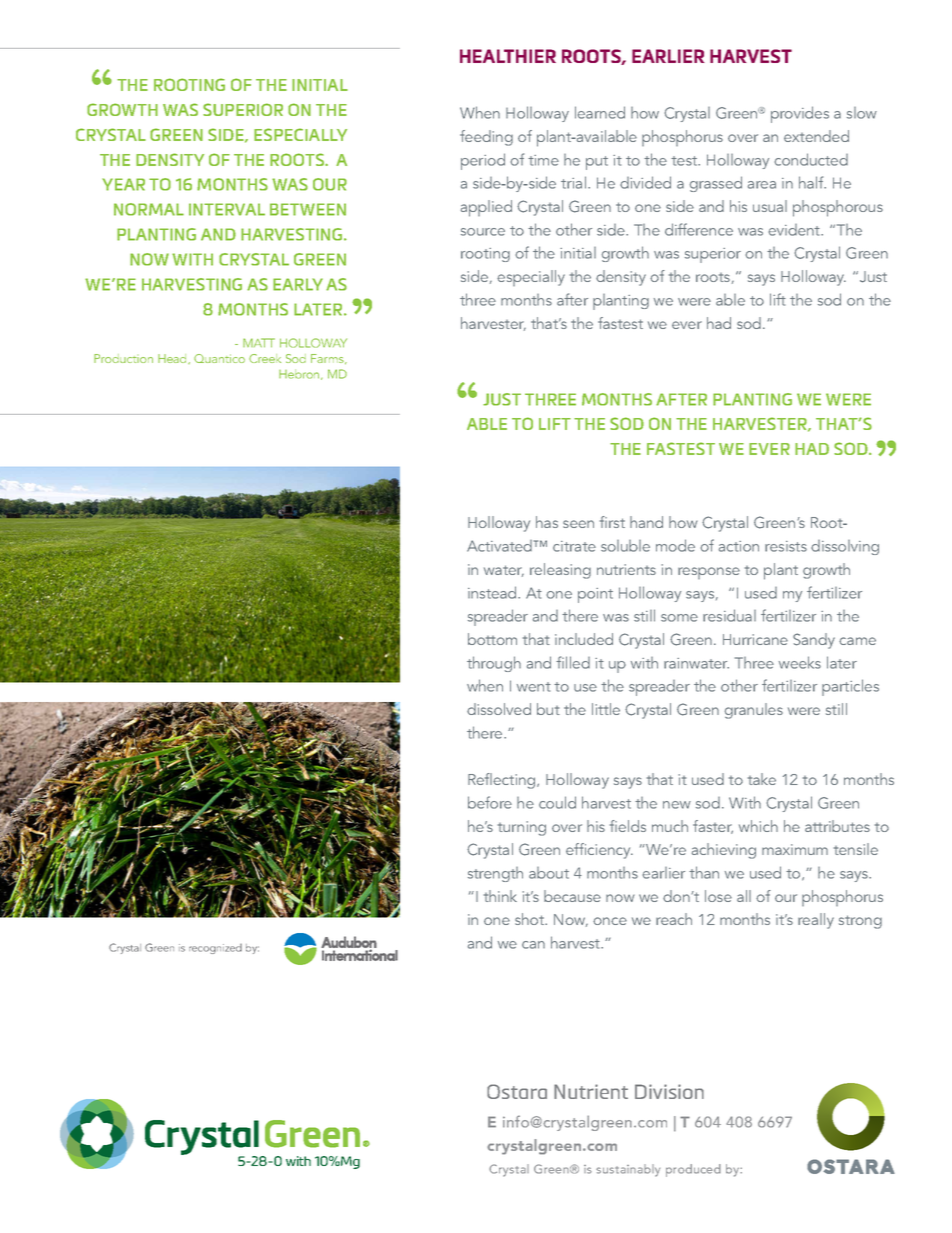 This screenshot has width=952, height=1233. What do you see at coordinates (503, 781) in the screenshot?
I see `Reflecting` at bounding box center [503, 781].
